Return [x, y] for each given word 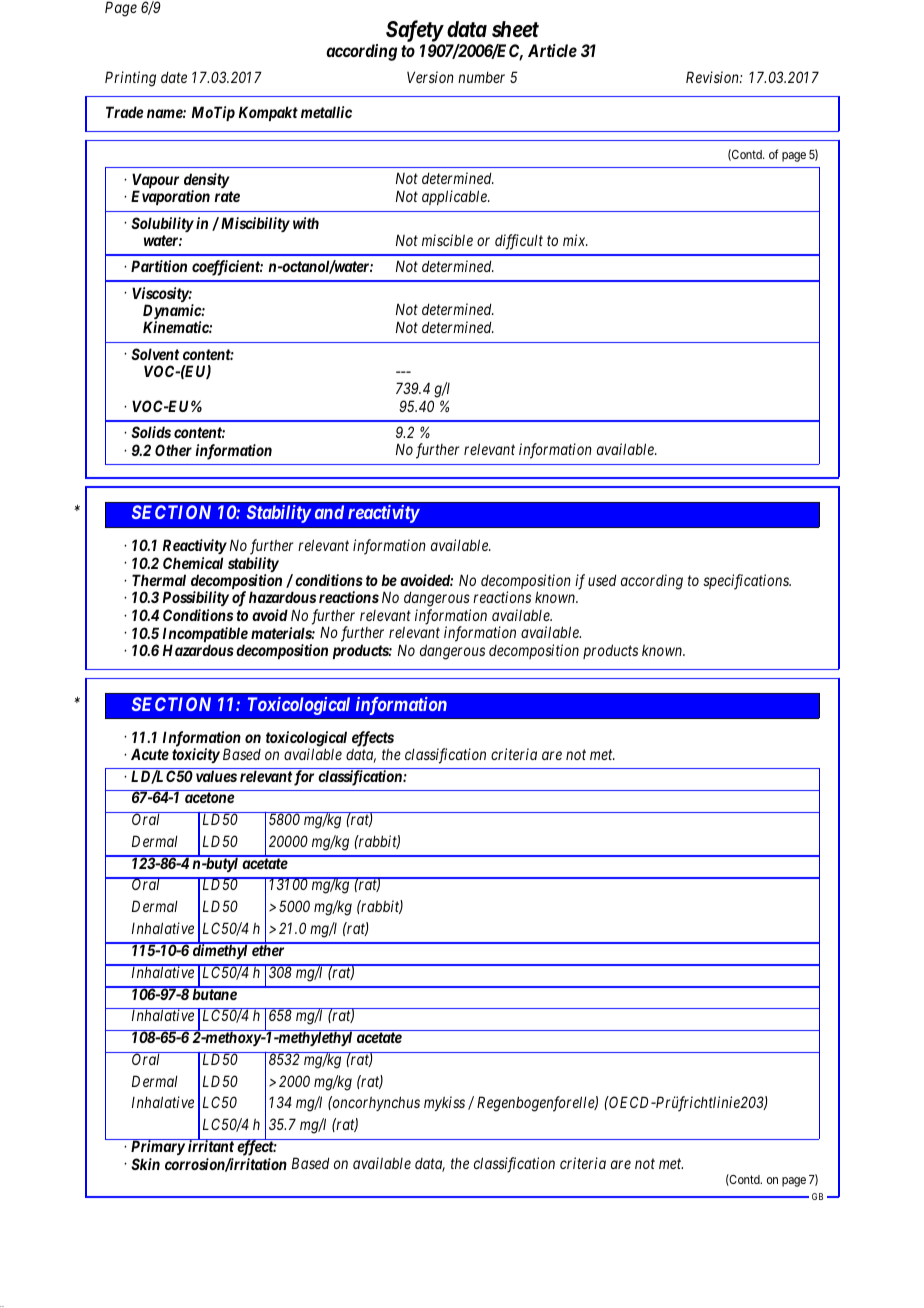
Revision [713, 77]
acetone [209, 797]
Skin [145, 1164]
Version [430, 77]
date [174, 77]
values [216, 776]
